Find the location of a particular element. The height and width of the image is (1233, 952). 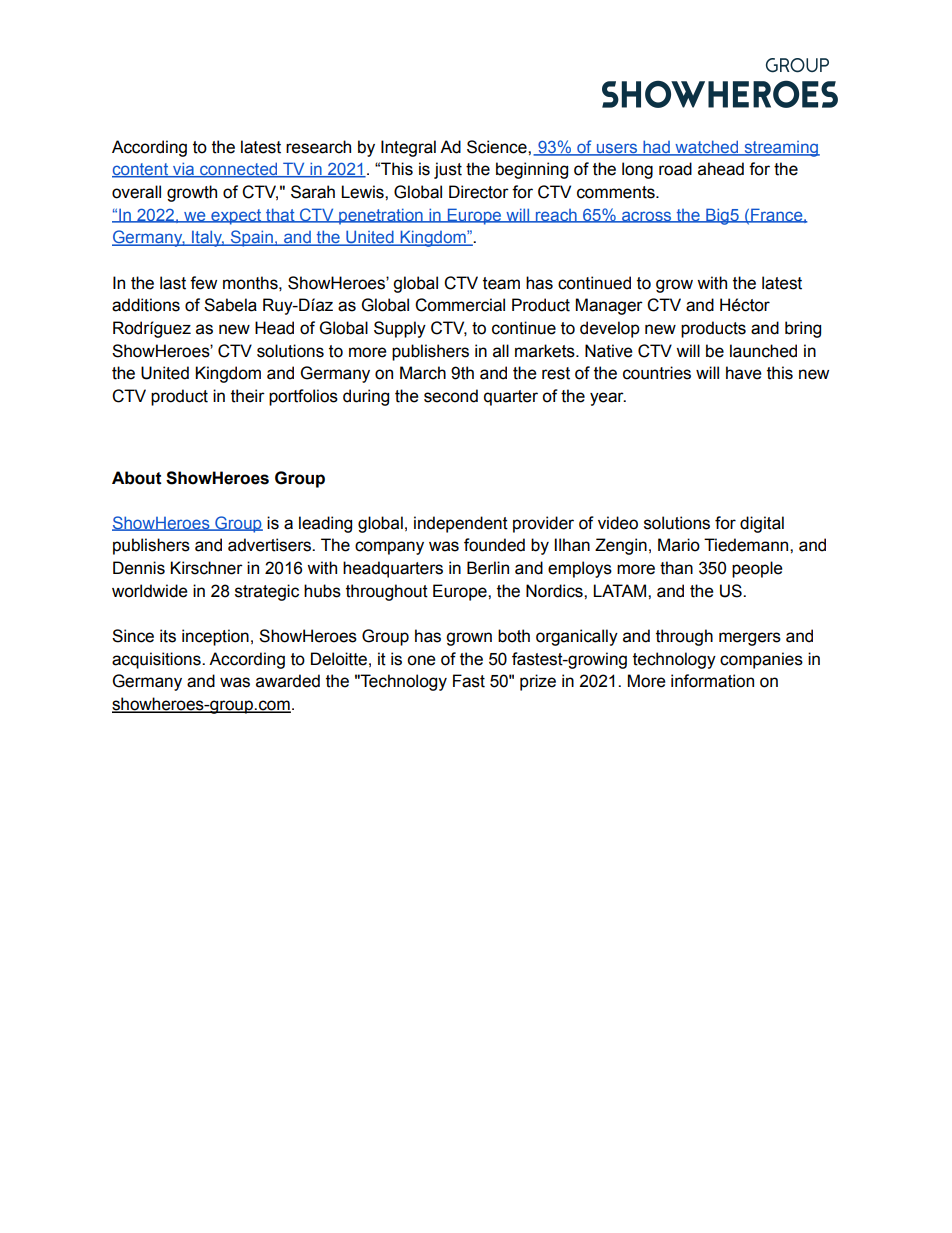

watched is located at coordinates (707, 147).
